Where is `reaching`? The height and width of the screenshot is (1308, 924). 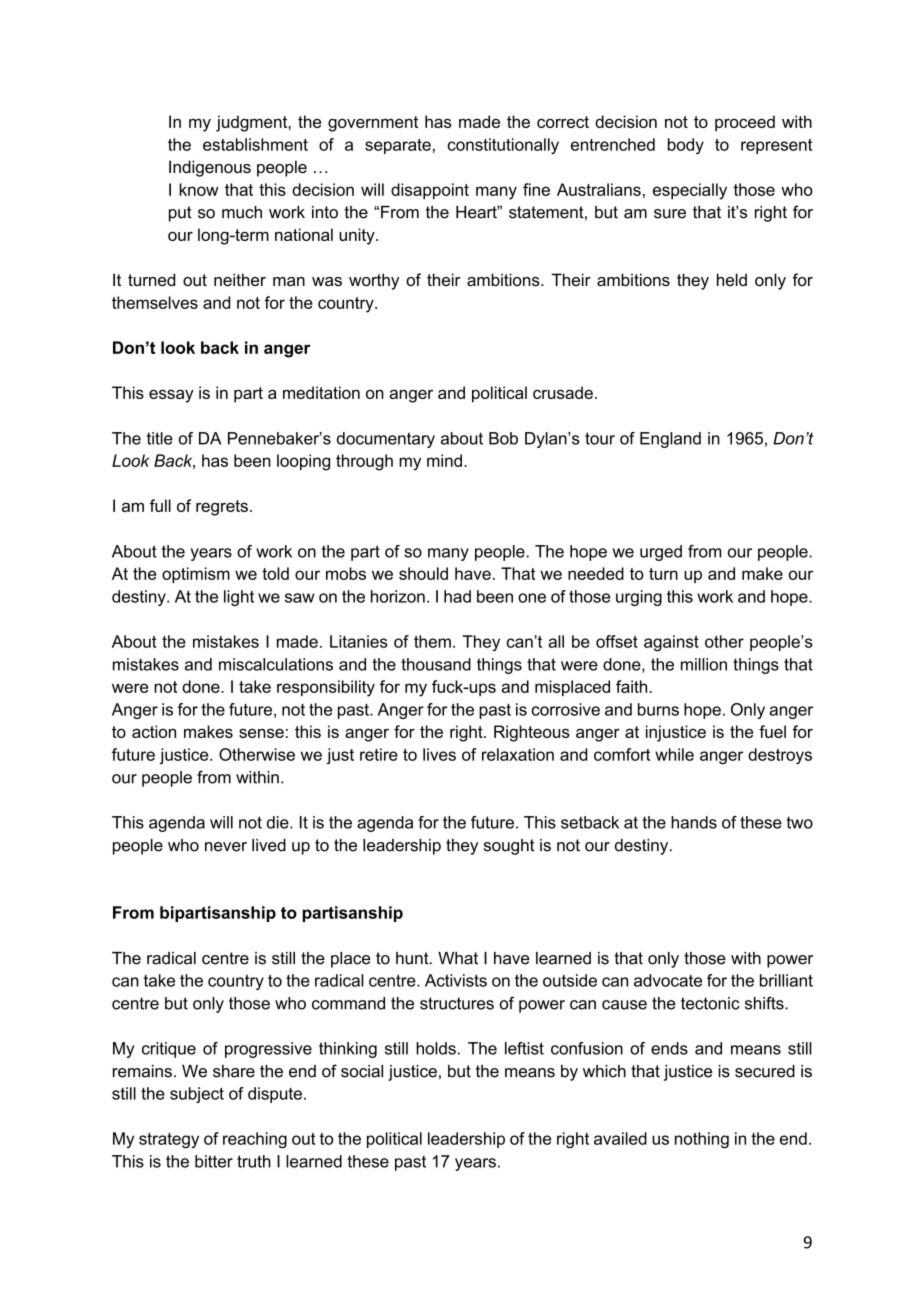 reaching is located at coordinates (255, 1140).
